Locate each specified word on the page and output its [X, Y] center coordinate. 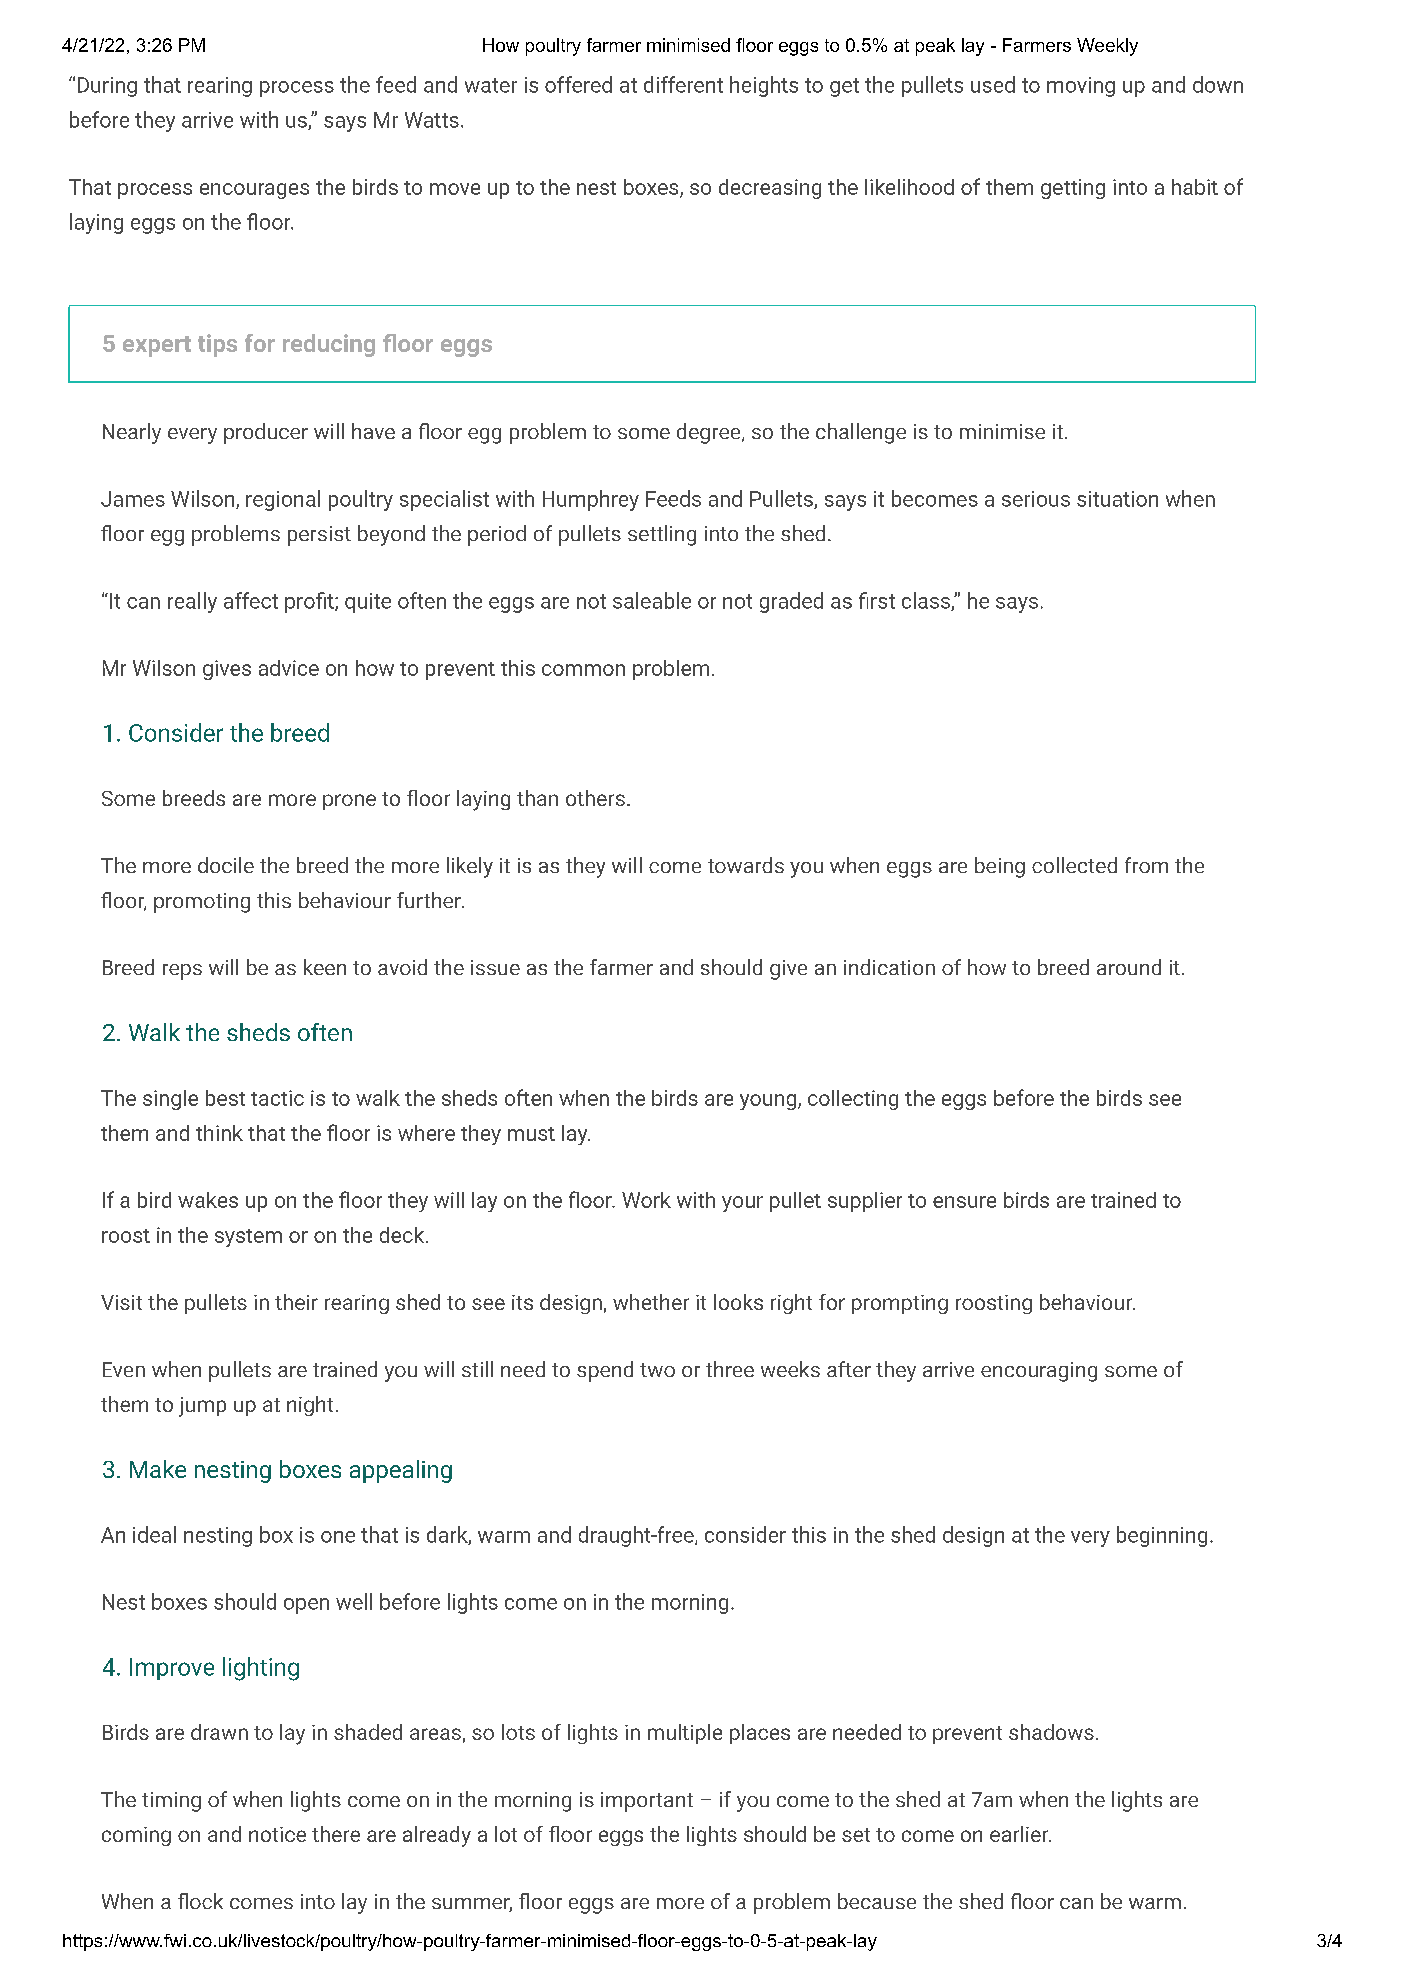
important [647, 1802]
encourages [254, 191]
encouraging [1039, 1372]
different [683, 84]
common [583, 670]
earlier [1020, 1834]
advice [289, 668]
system [248, 1238]
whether [651, 1302]
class [927, 601]
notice [277, 1834]
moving [1081, 87]
